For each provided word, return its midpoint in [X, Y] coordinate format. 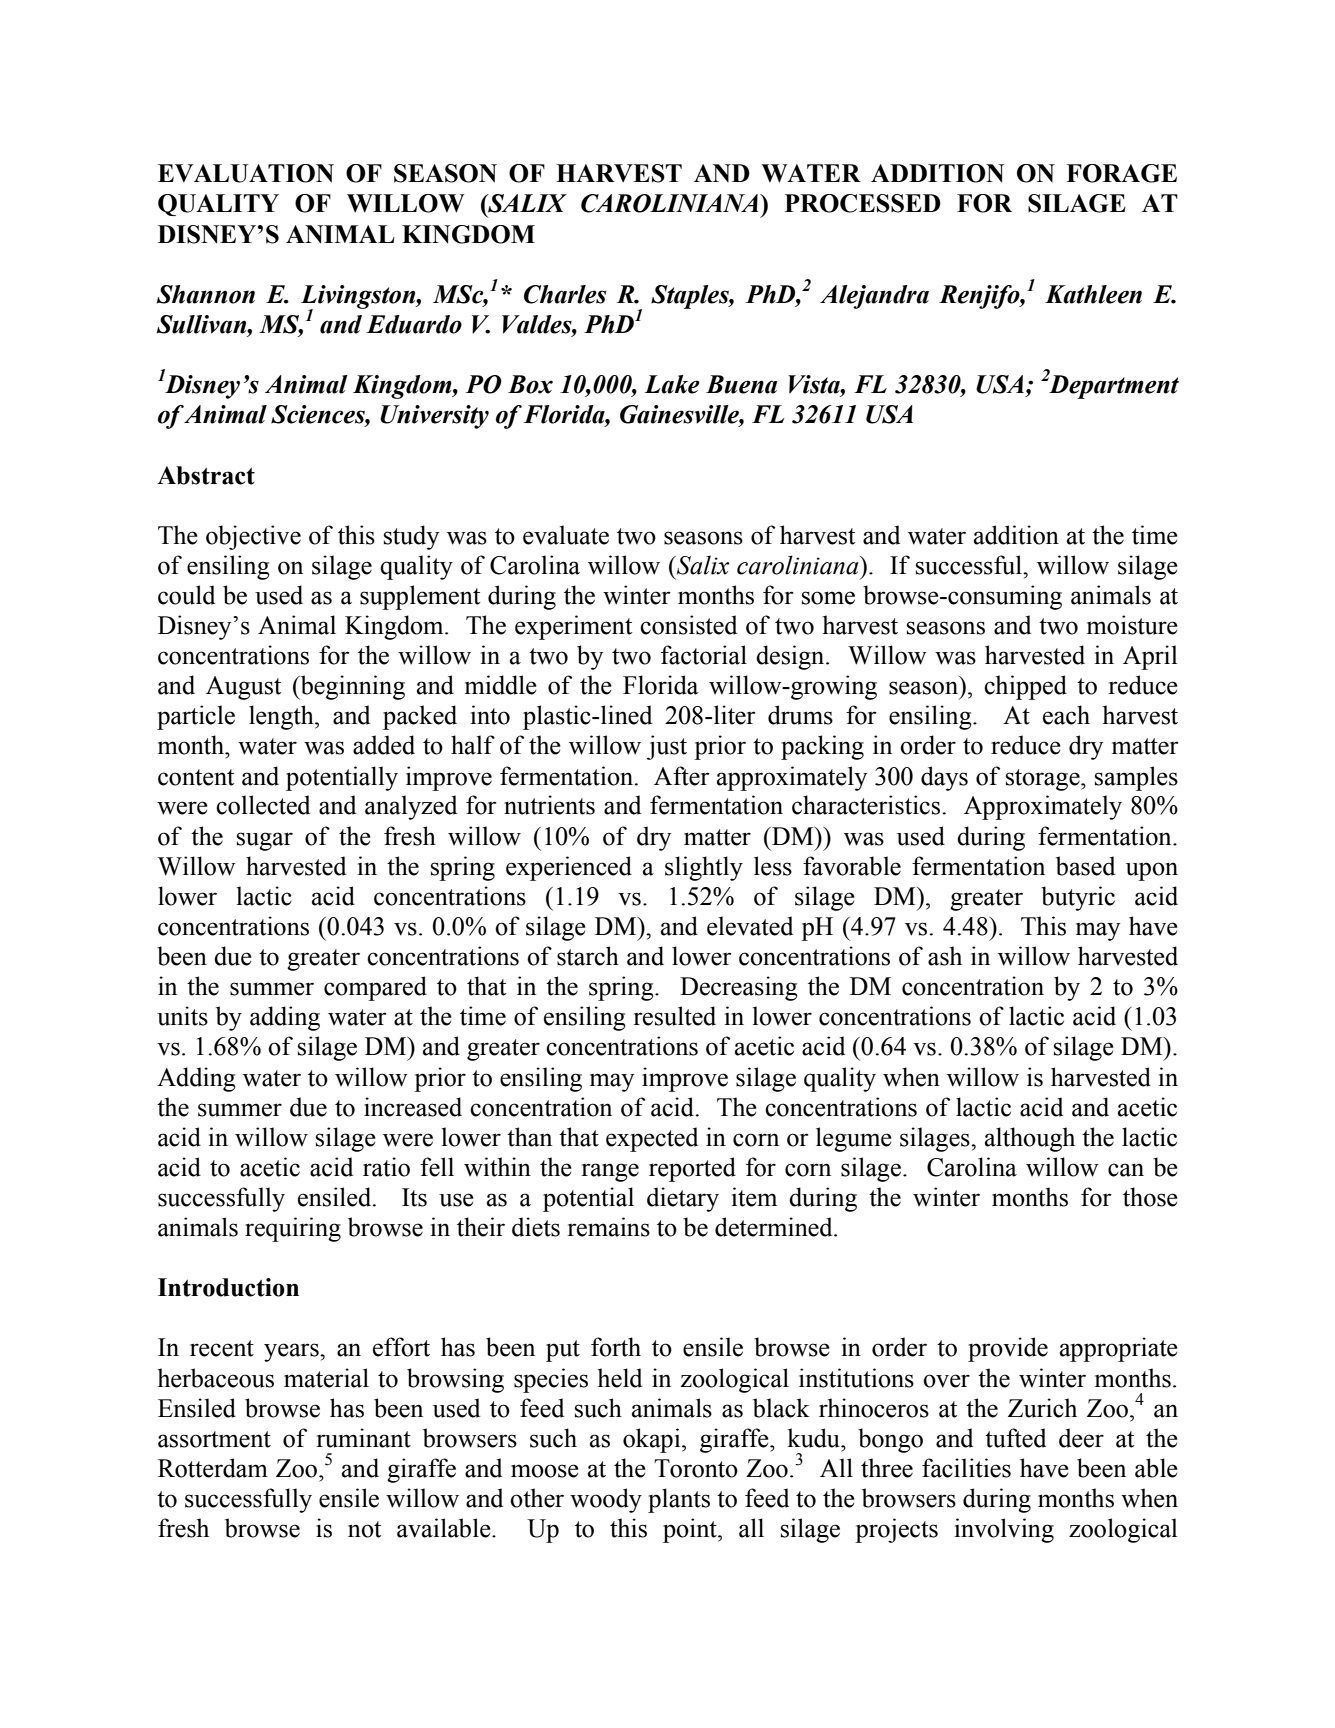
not [365, 1529]
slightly [704, 868]
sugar [265, 841]
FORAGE [1121, 173]
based [1085, 866]
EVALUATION [246, 173]
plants [679, 1500]
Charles [565, 294]
